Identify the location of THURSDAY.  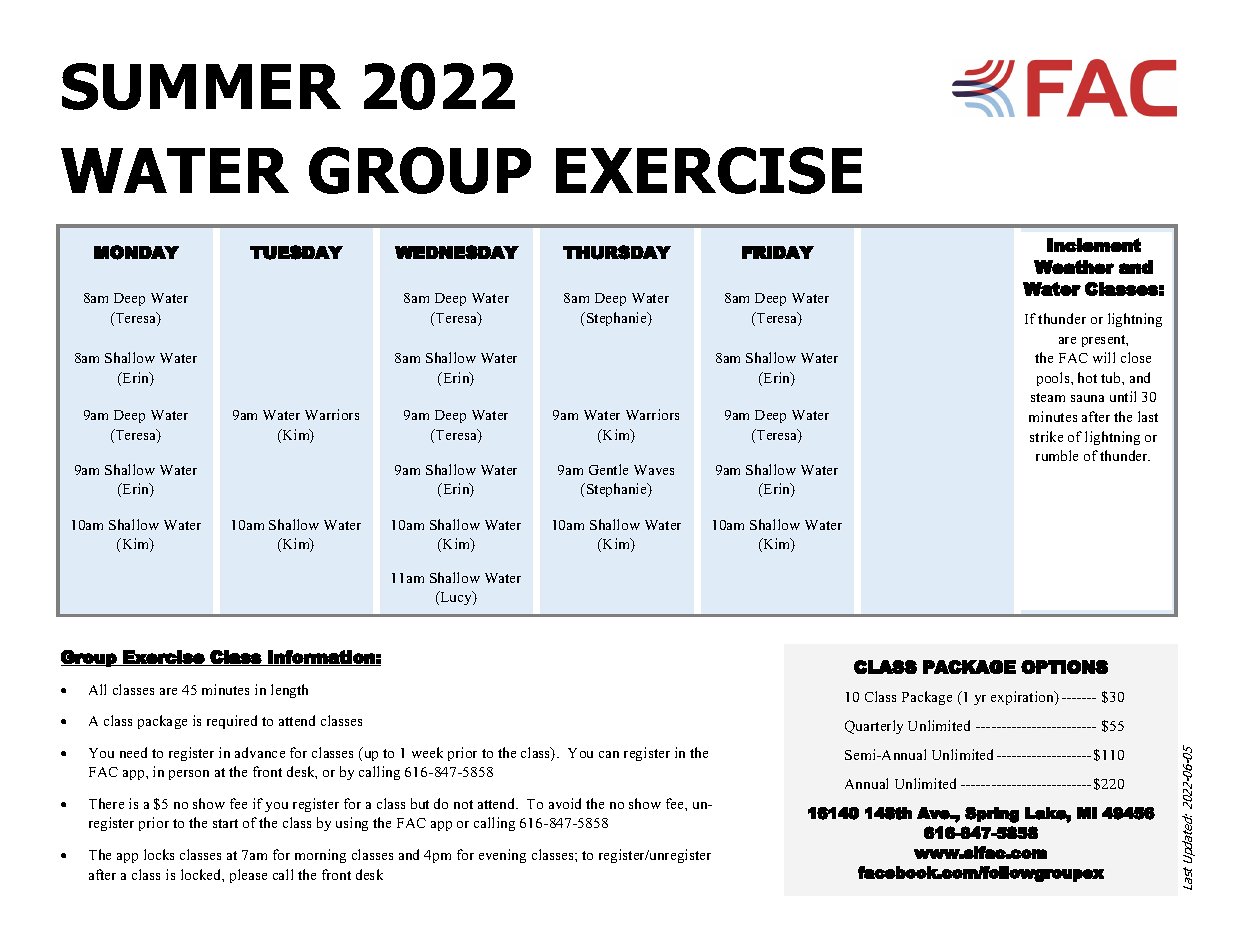
(617, 252).
